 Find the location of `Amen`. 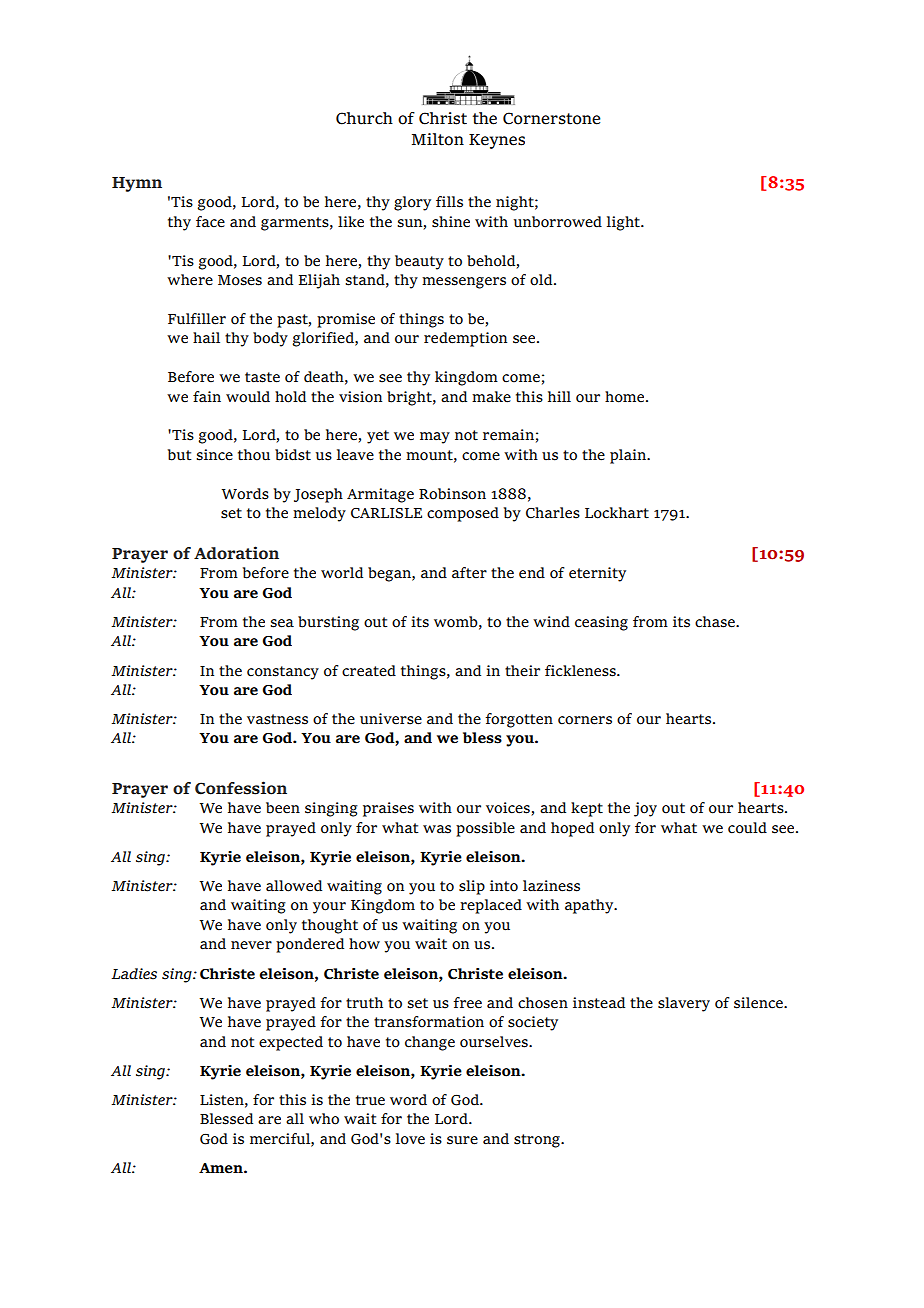

Amen is located at coordinates (222, 1168).
